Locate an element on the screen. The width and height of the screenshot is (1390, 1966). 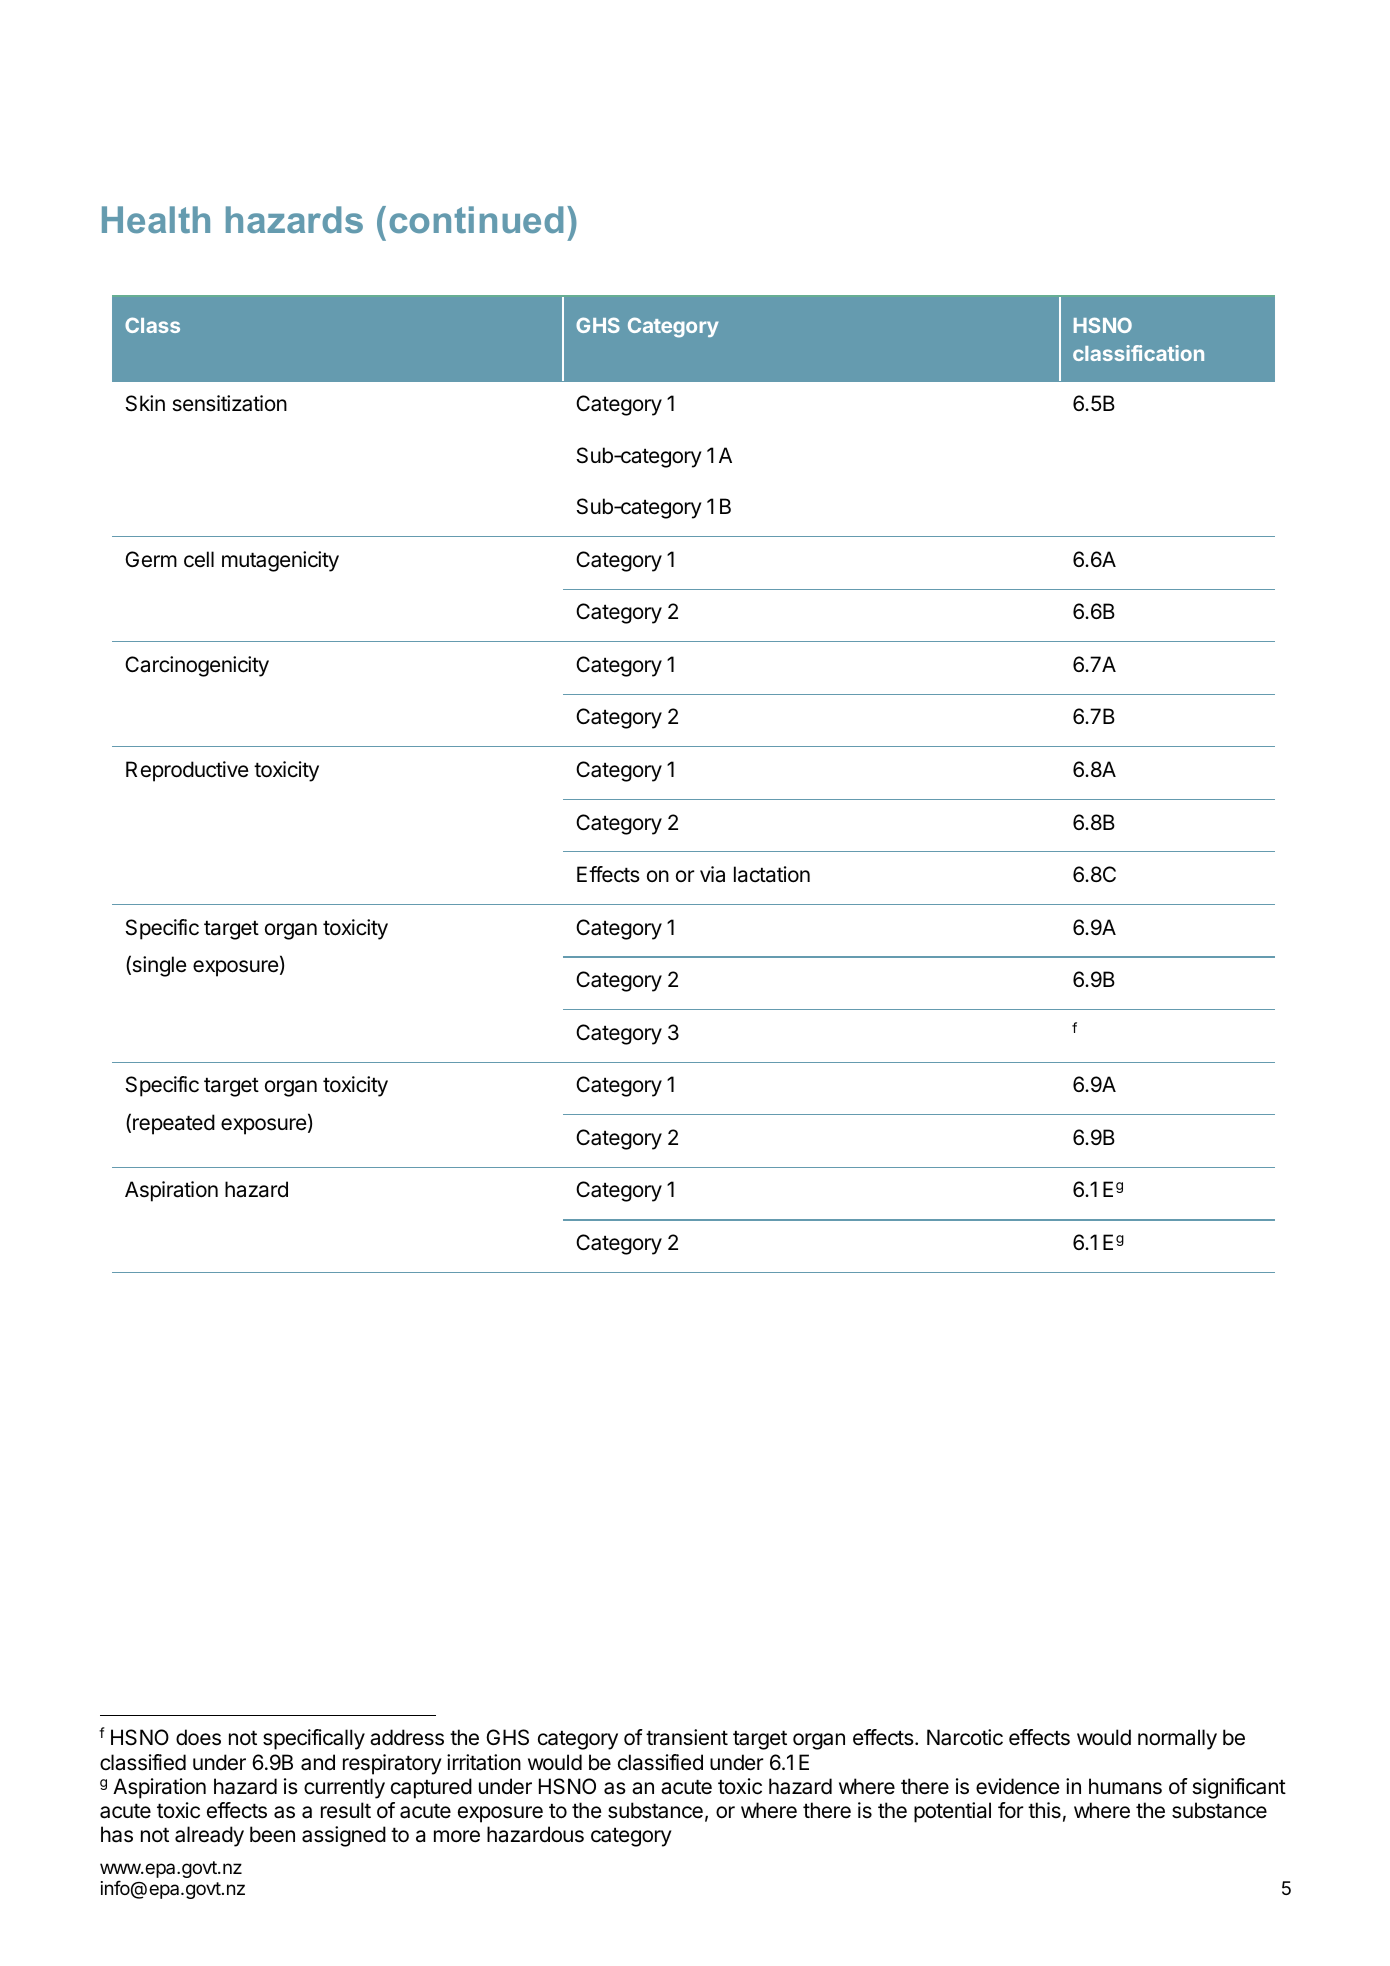
humans is located at coordinates (1125, 1786).
